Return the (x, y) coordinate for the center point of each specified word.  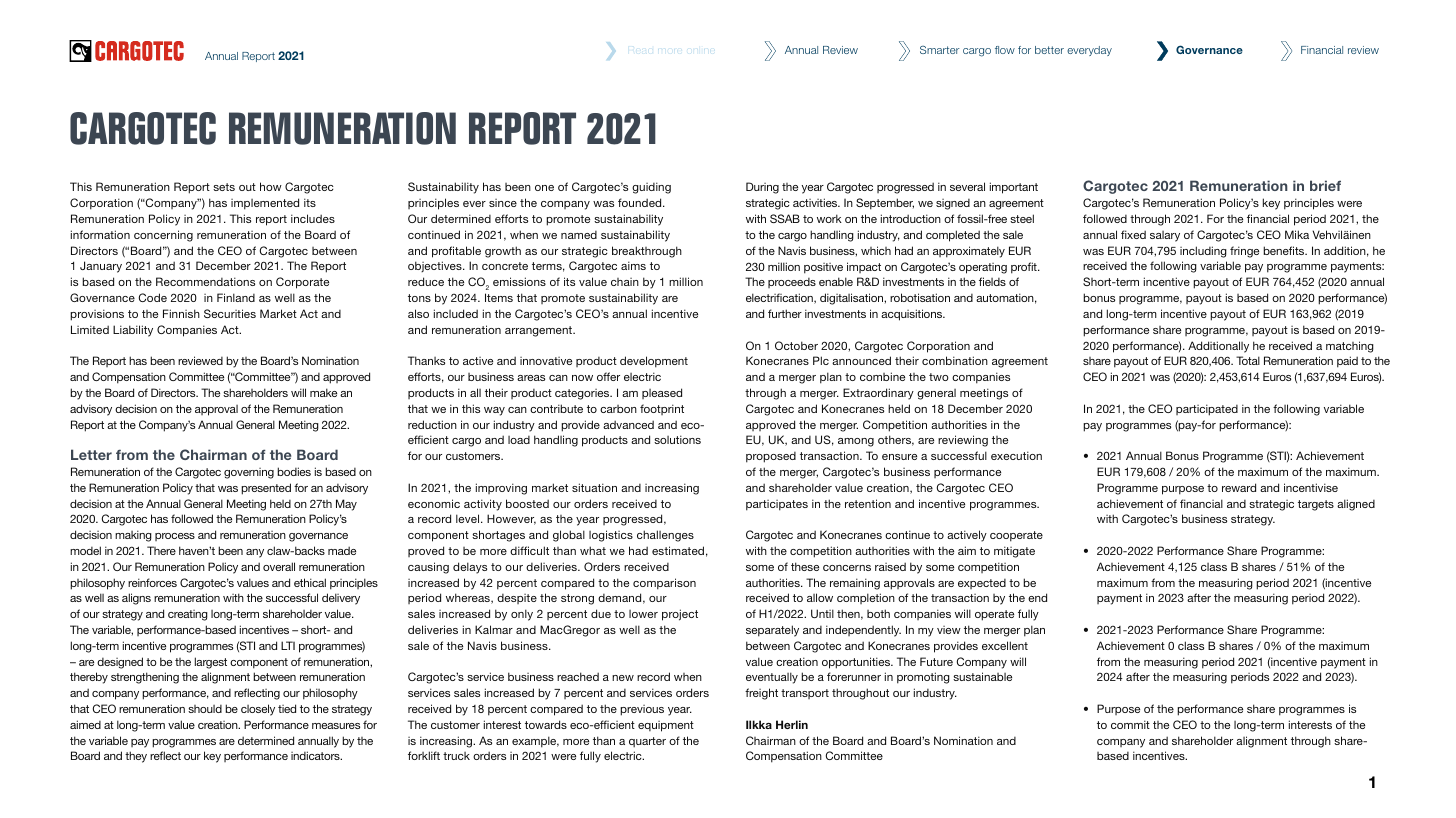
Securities (230, 313)
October (796, 345)
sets (224, 187)
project (680, 615)
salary (1165, 236)
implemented (265, 204)
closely (258, 710)
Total (1248, 360)
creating (188, 615)
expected (982, 584)
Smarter (940, 50)
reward (1239, 487)
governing (249, 473)
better (1049, 50)
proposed (771, 457)
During (762, 188)
